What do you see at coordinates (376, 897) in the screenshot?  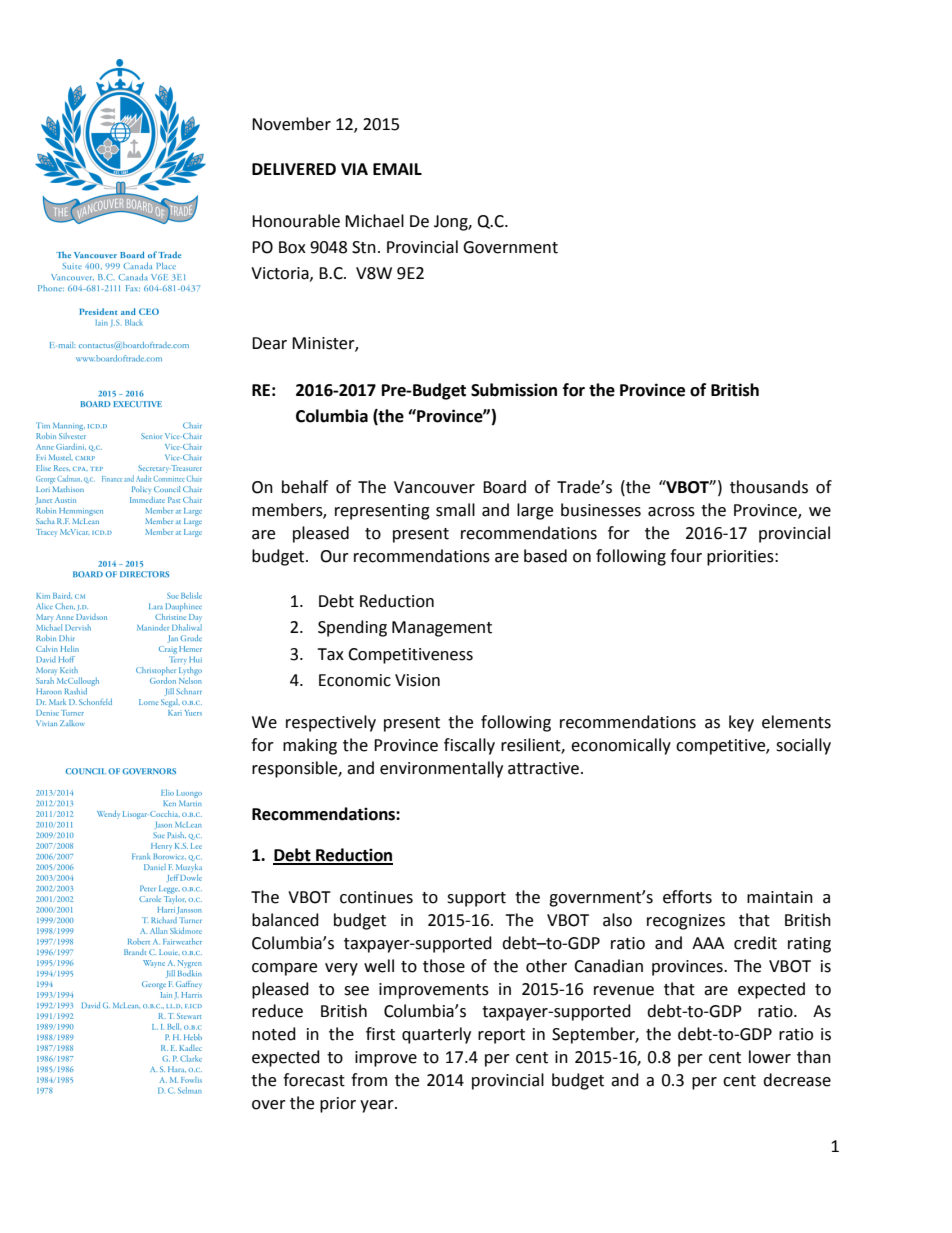 I see `continues` at bounding box center [376, 897].
